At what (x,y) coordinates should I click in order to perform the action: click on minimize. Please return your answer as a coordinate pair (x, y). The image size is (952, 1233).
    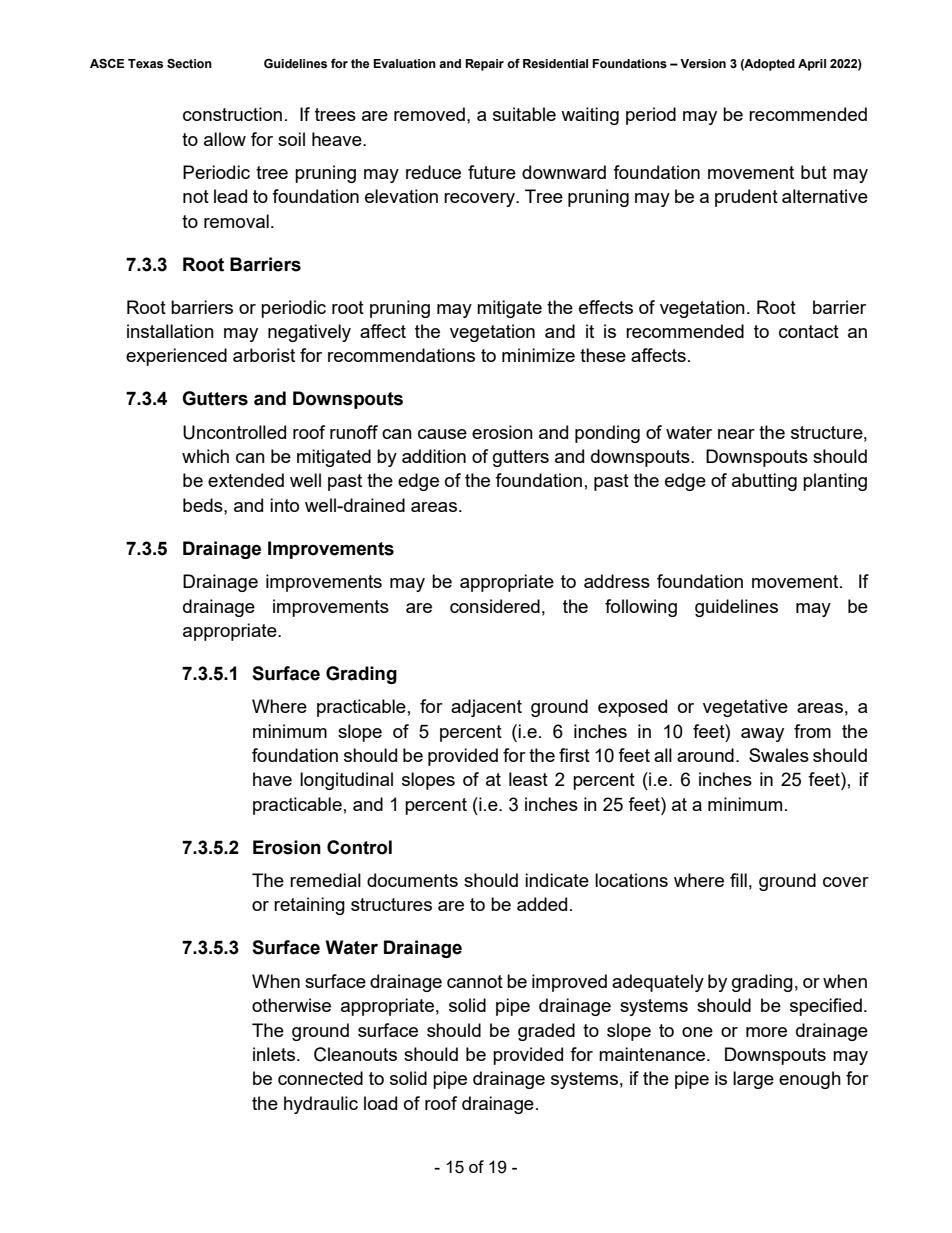
    Looking at the image, I should click on (538, 355).
